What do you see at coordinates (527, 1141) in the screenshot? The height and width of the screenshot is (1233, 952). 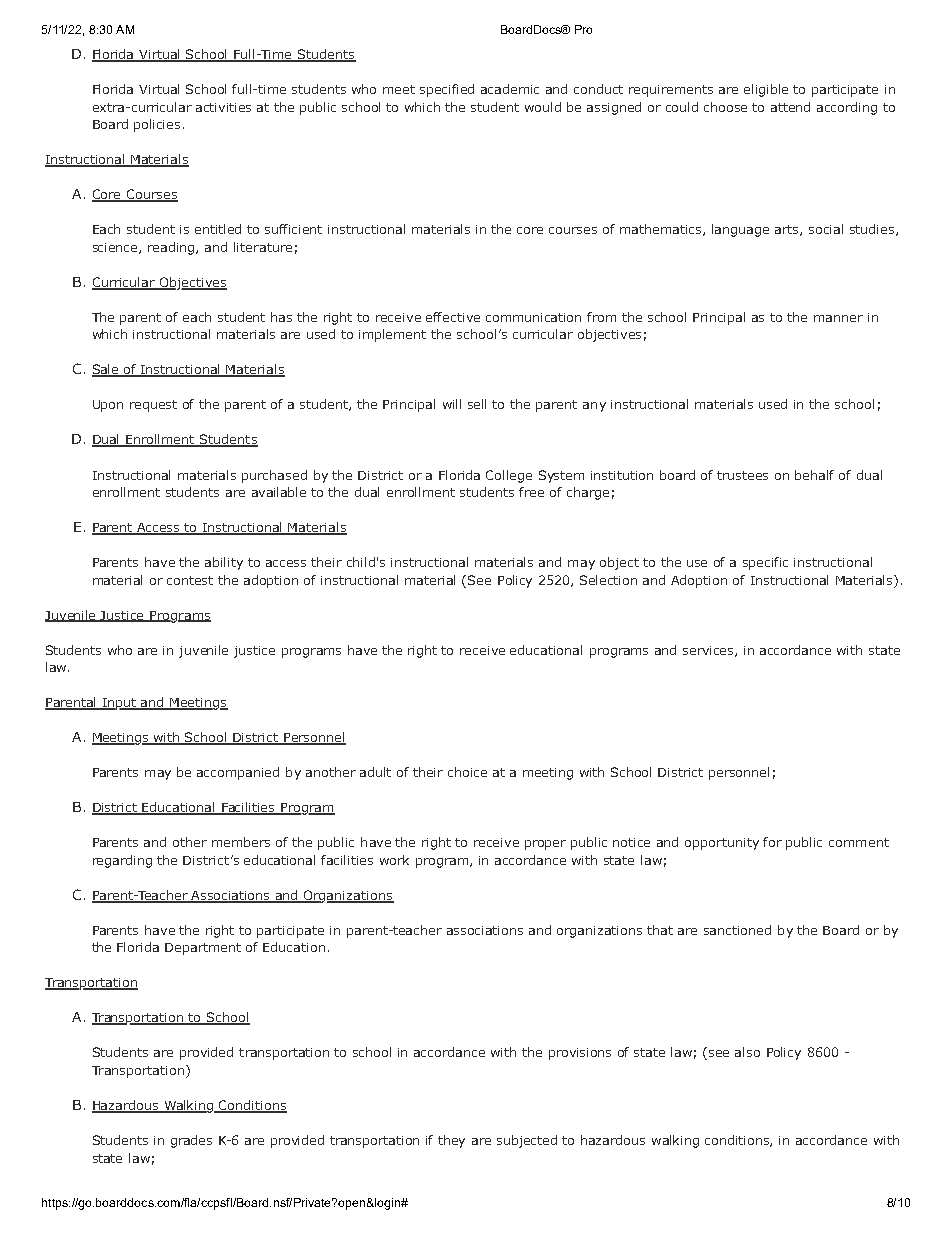 I see `subjected` at bounding box center [527, 1141].
